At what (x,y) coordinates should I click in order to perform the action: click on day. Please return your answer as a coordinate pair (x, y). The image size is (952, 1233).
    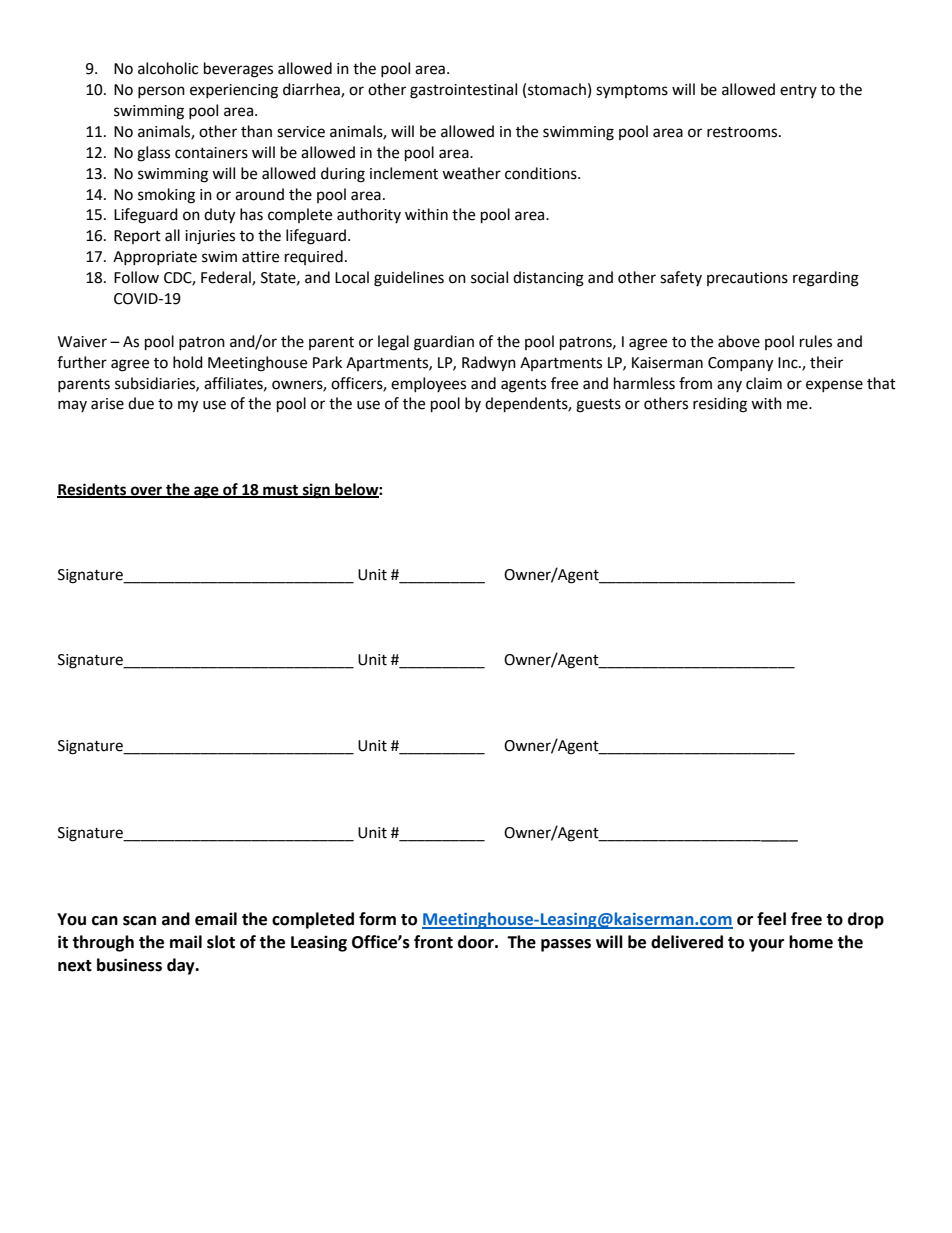
    Looking at the image, I should click on (182, 966).
